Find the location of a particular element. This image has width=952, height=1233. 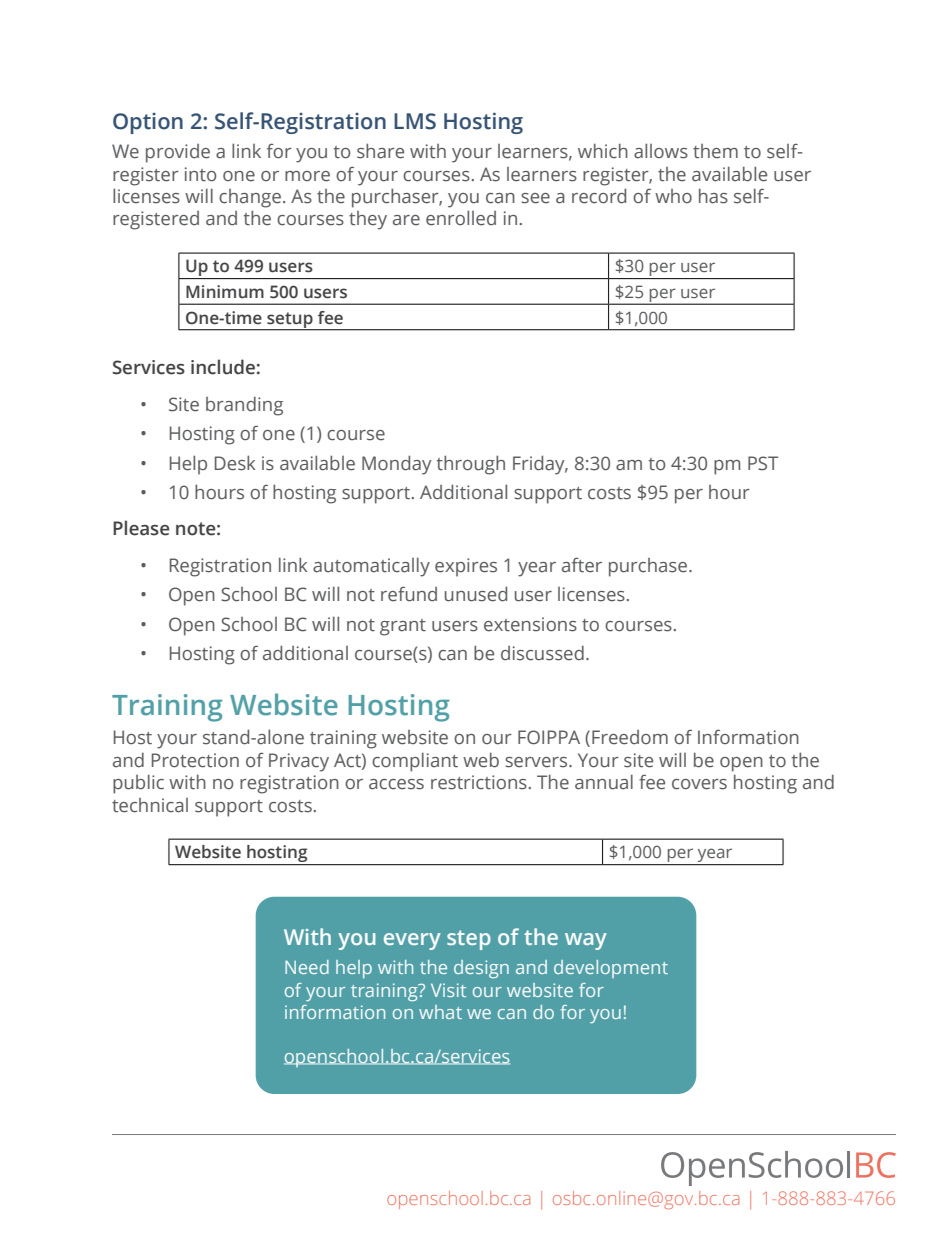

provide is located at coordinates (178, 153).
